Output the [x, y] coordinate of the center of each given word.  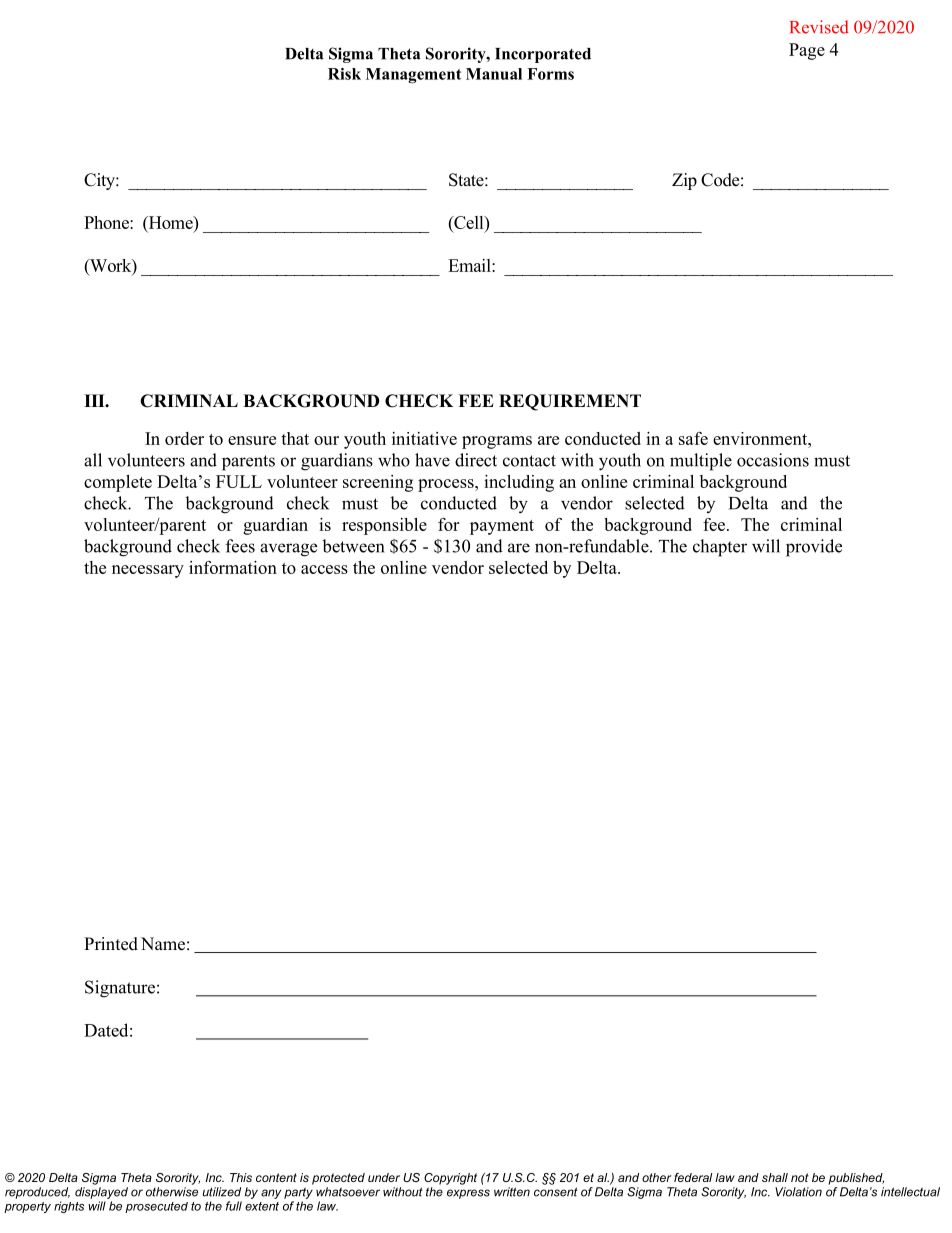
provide [814, 548]
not [800, 1177]
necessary [148, 571]
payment [502, 527]
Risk [344, 74]
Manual [494, 74]
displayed [101, 1193]
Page [807, 51]
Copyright [450, 1179]
